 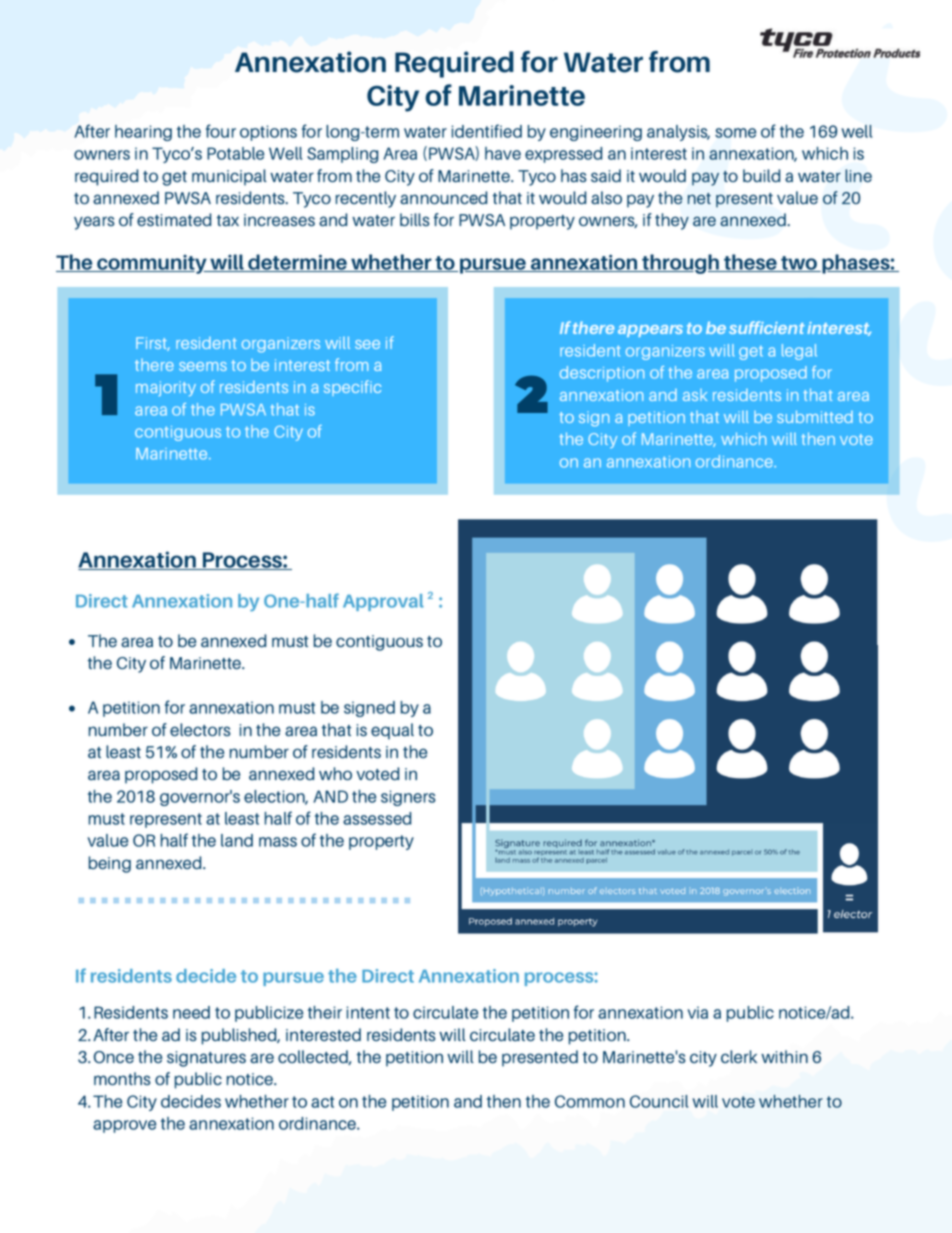 I want to click on electors, so click(x=200, y=729).
